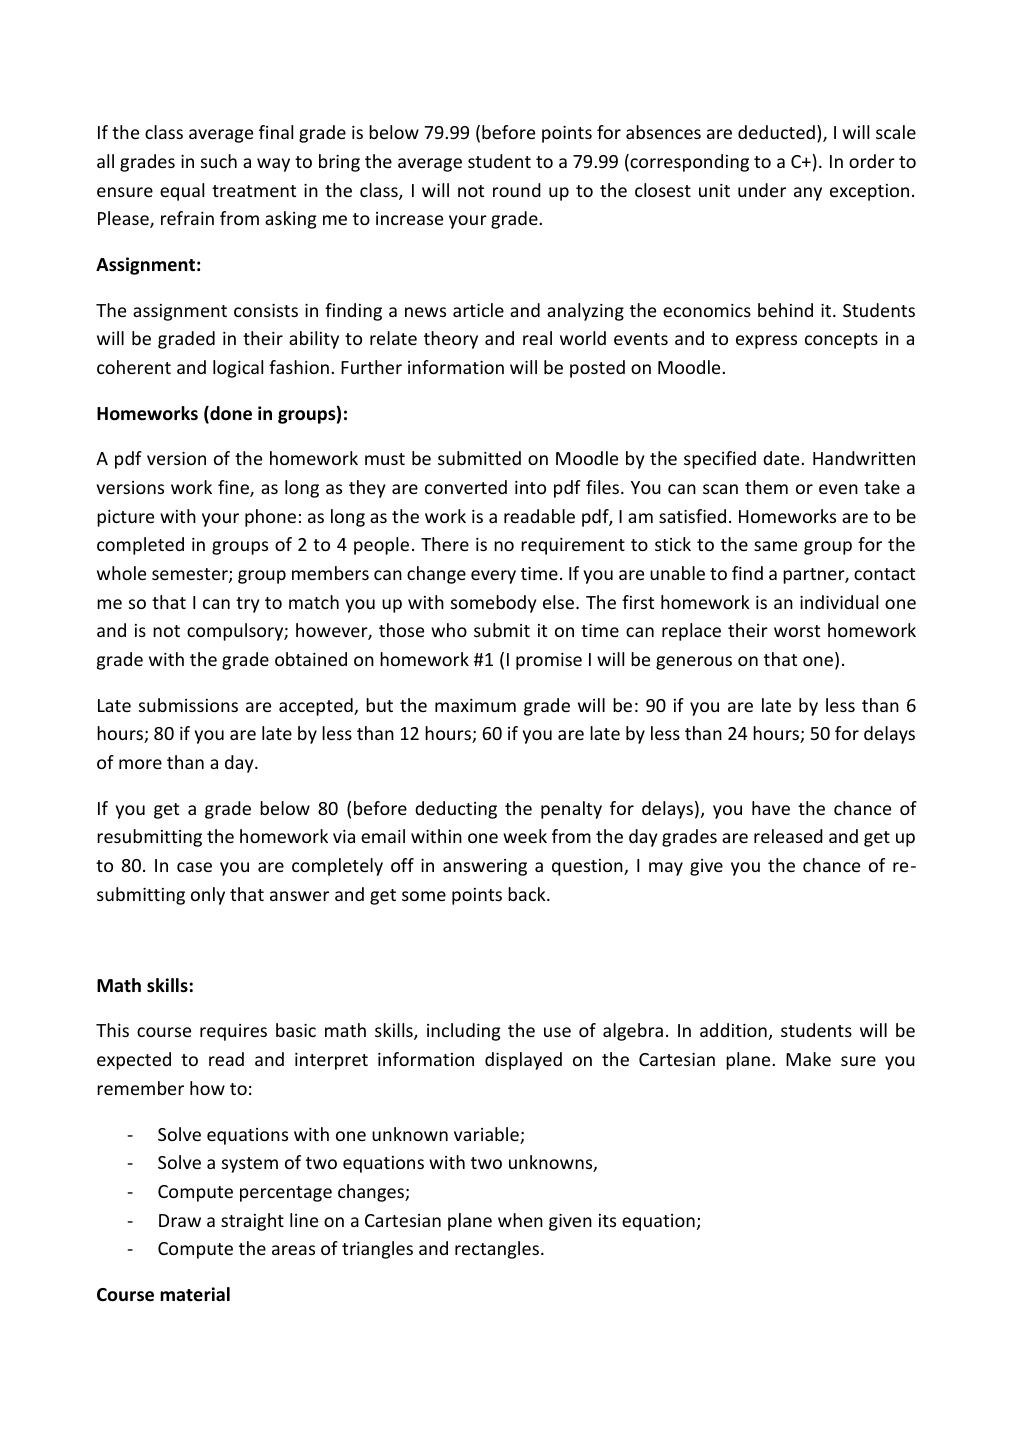  What do you see at coordinates (219, 161) in the screenshot?
I see `such` at bounding box center [219, 161].
